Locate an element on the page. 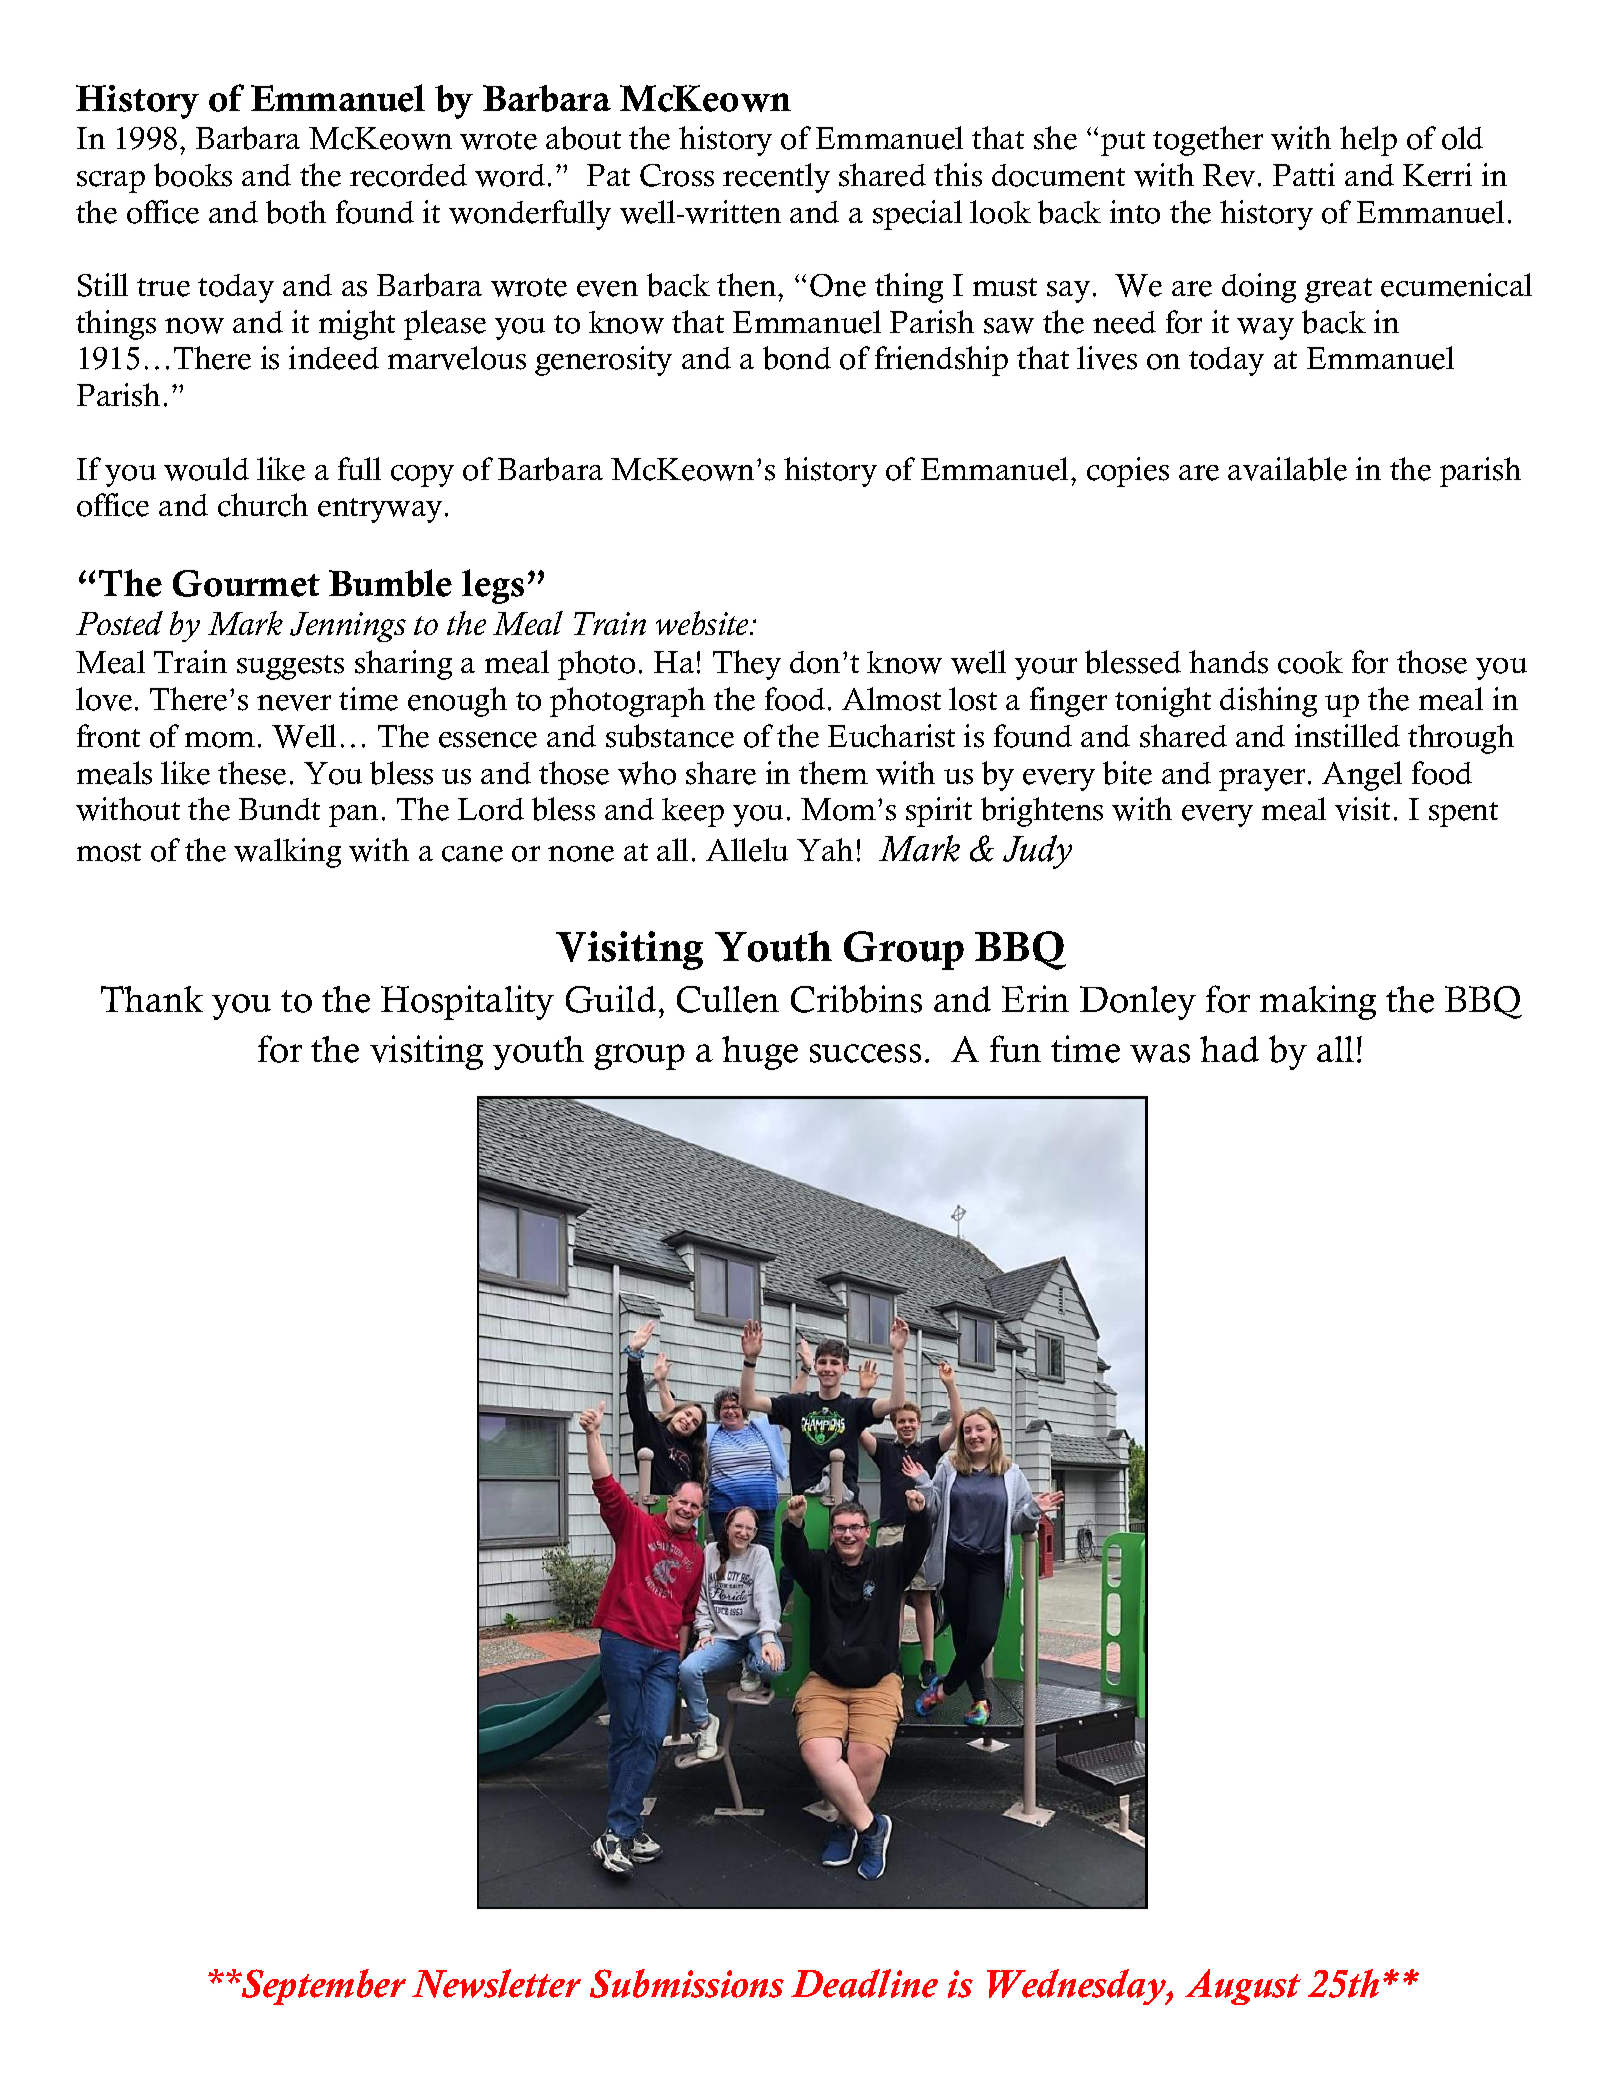 The image size is (1623, 2100). September is located at coordinates (323, 1987).
